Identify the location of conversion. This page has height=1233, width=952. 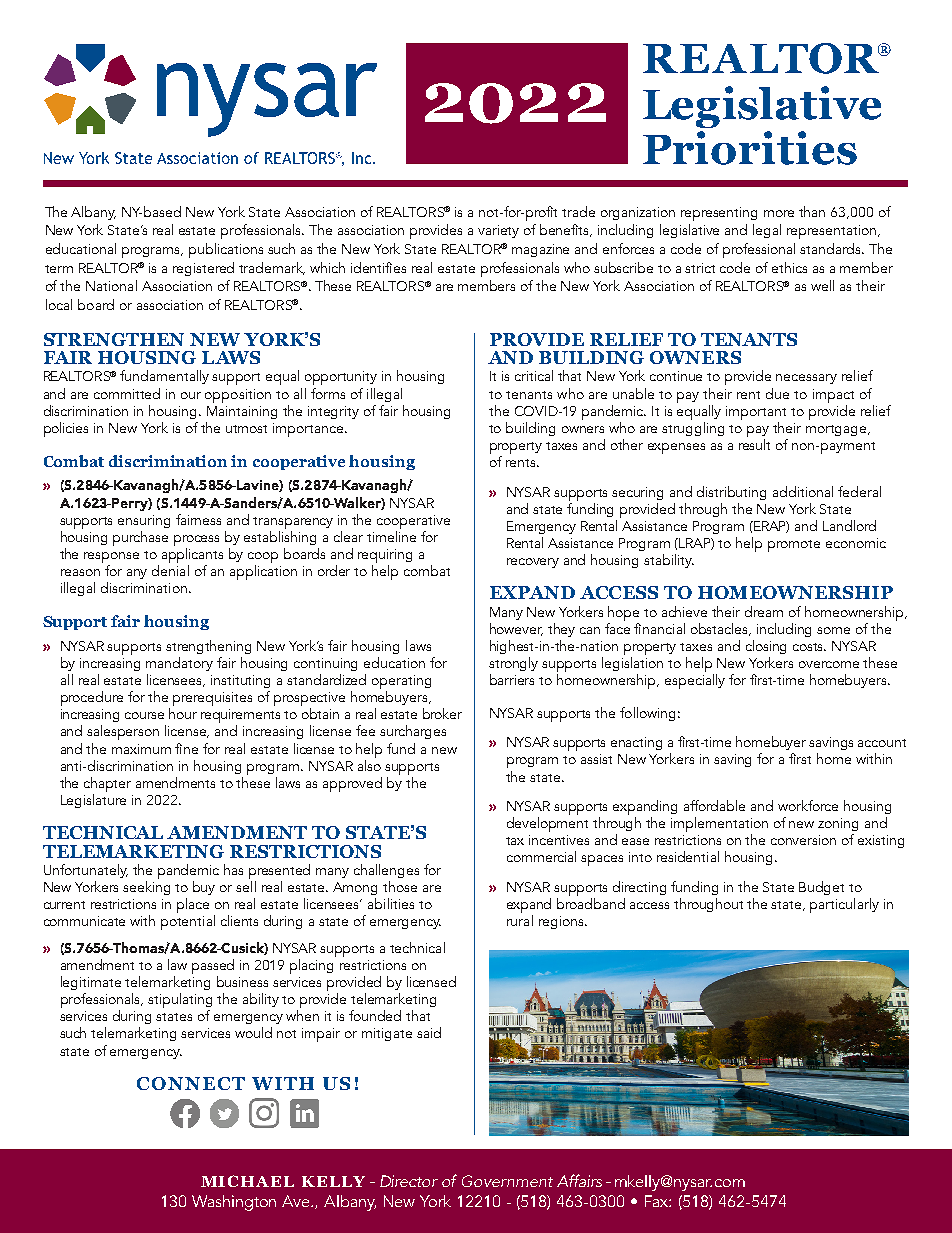
(803, 840).
